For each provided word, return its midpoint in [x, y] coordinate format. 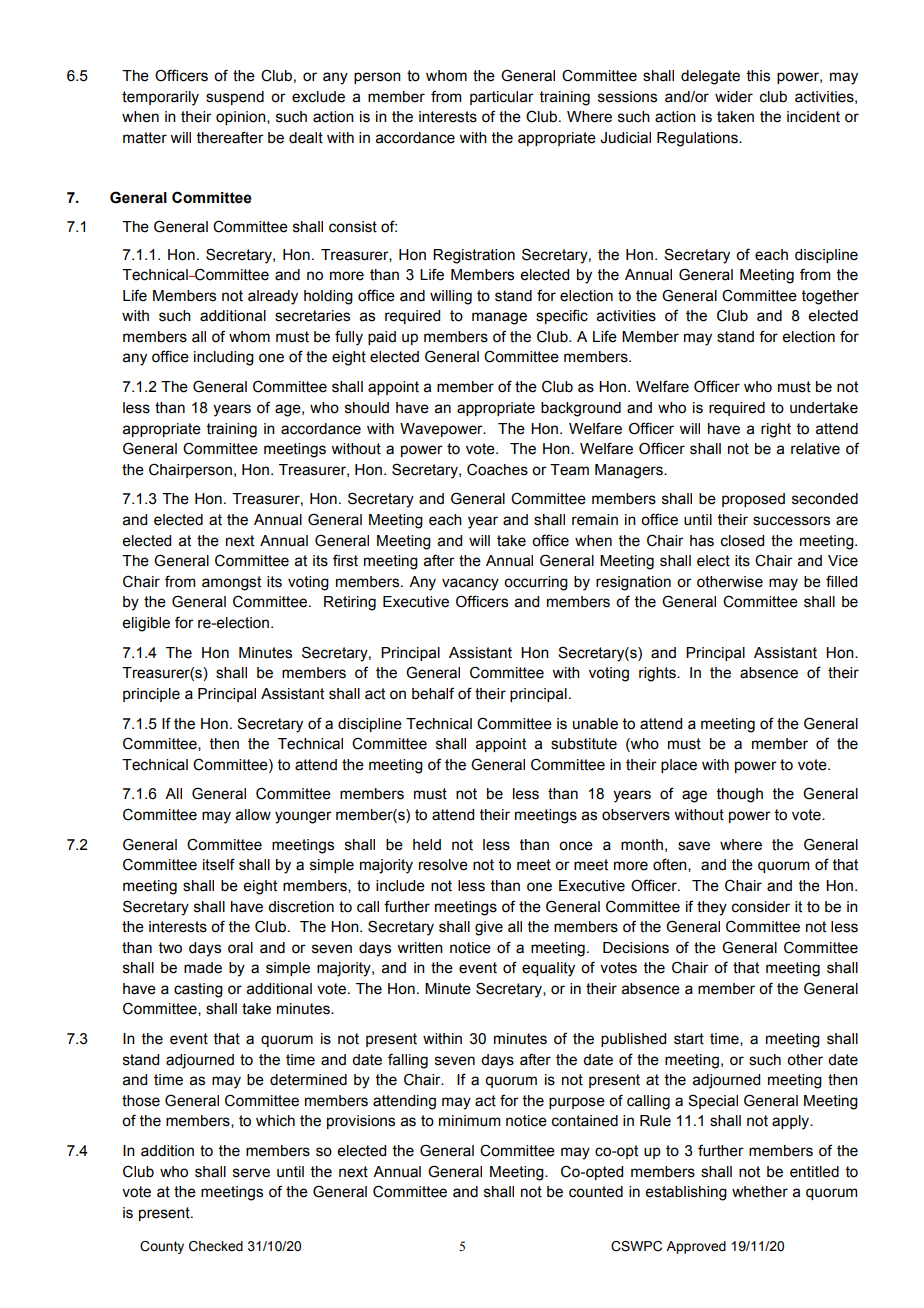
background [581, 409]
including [224, 358]
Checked [216, 1246]
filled [841, 581]
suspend [235, 98]
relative [815, 449]
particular [502, 98]
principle [151, 695]
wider [734, 97]
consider [761, 907]
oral [240, 948]
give [489, 928]
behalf [433, 693]
